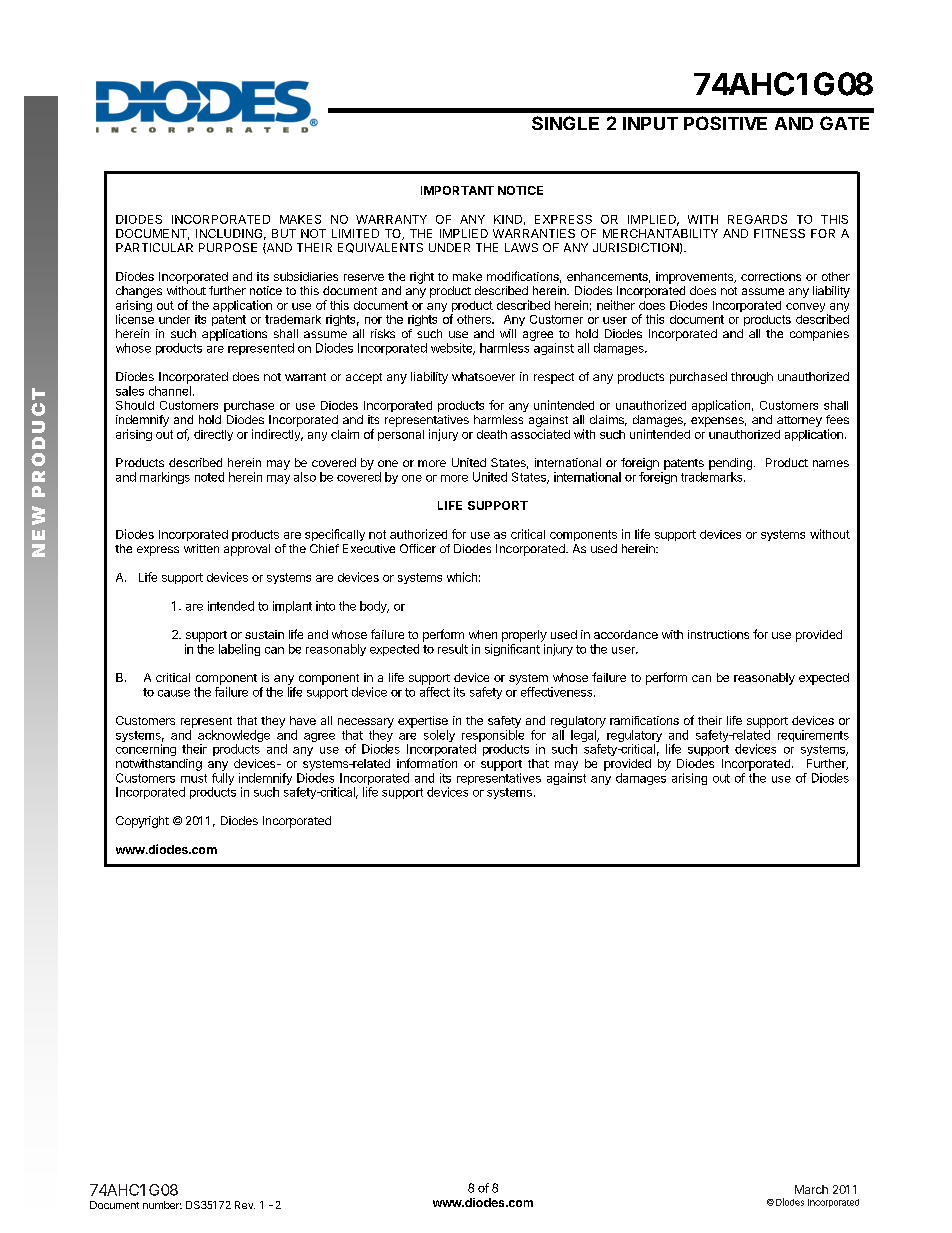 This document has width=952, height=1233. I want to click on requirements, so click(813, 736).
